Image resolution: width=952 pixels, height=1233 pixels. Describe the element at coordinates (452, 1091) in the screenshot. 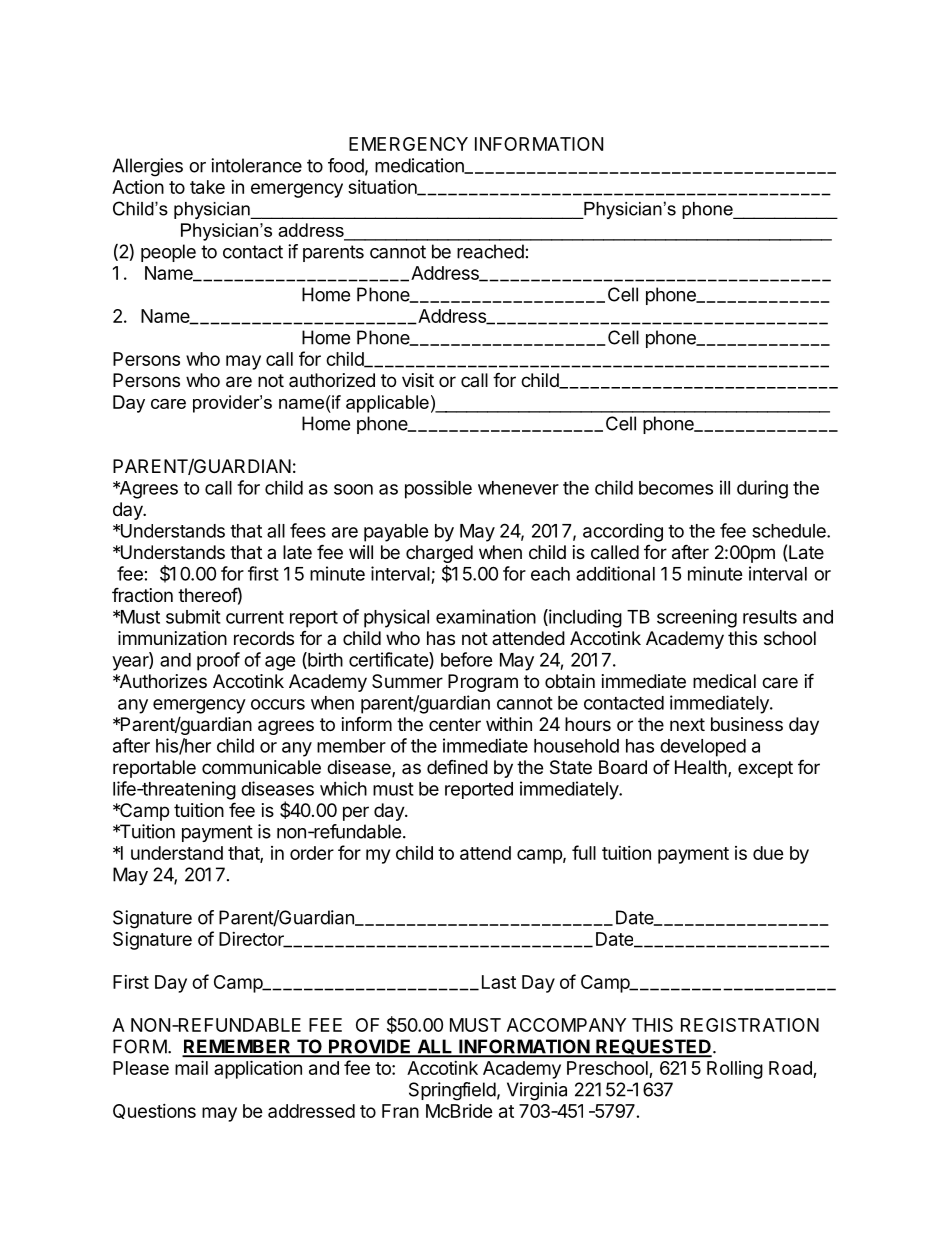

I see `Springfield` at that location.
